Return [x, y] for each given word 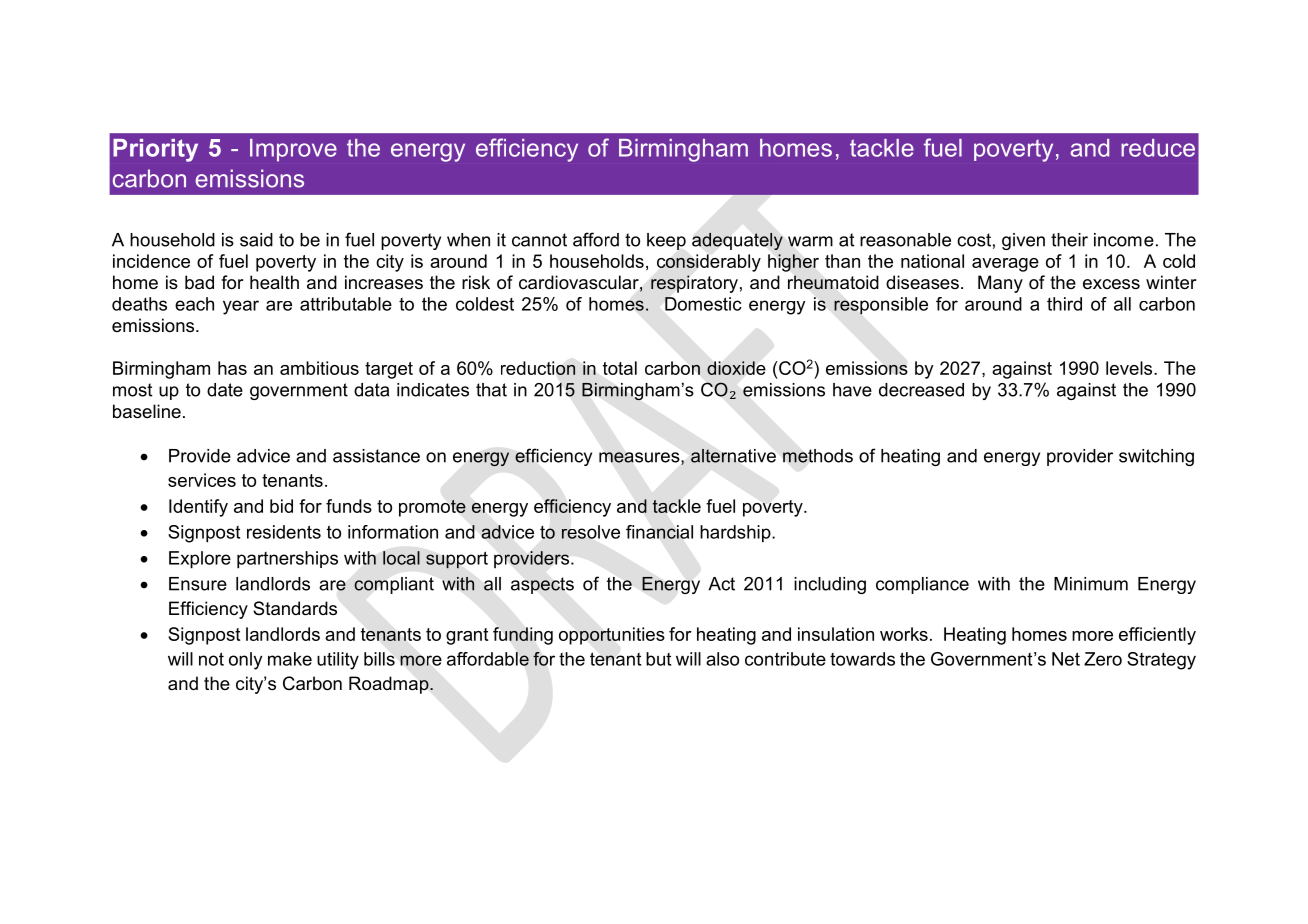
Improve [293, 150]
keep [666, 241]
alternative [733, 456]
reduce [1158, 148]
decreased [921, 390]
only [245, 661]
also [722, 659]
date [225, 390]
